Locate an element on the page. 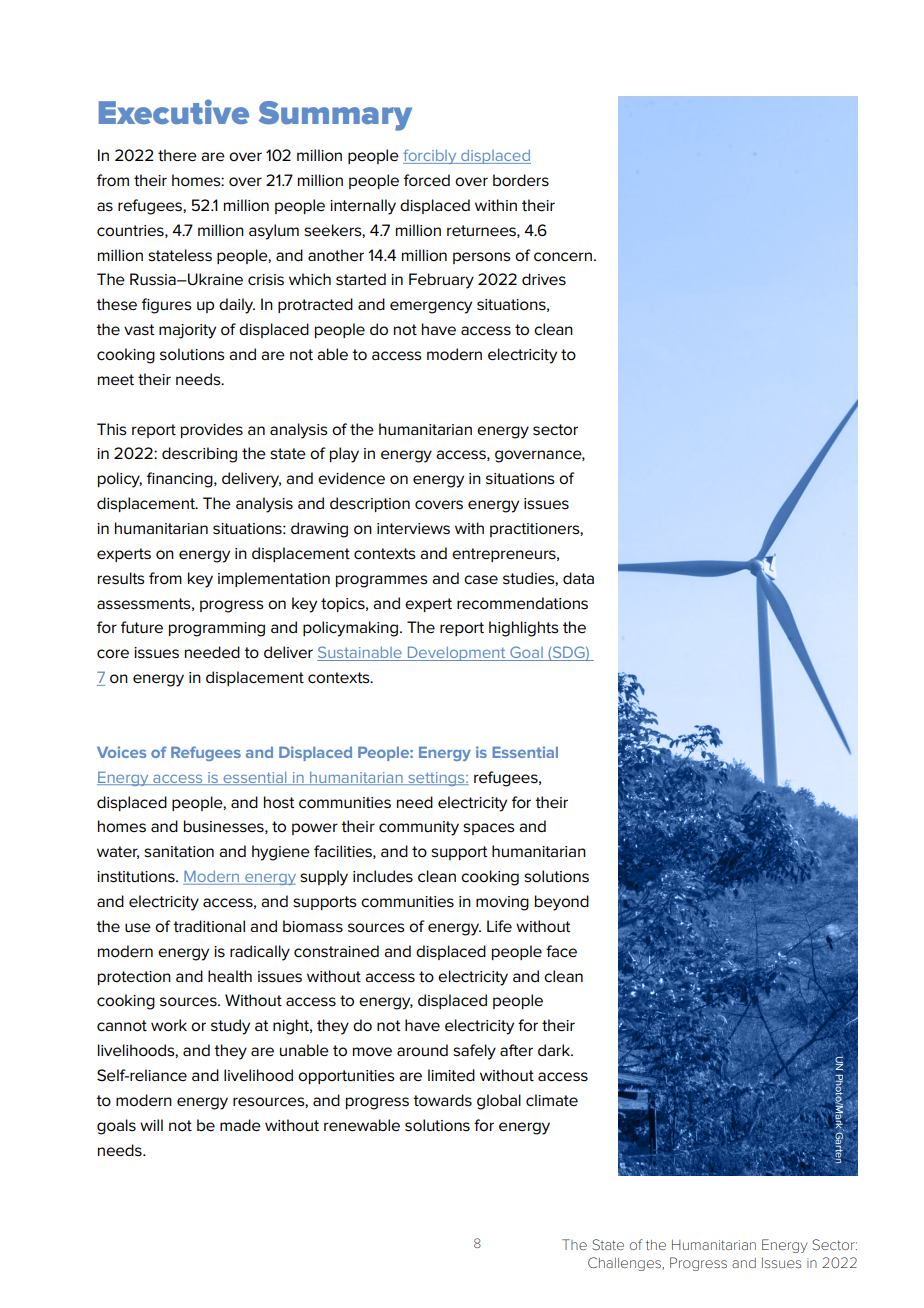  future is located at coordinates (142, 627).
